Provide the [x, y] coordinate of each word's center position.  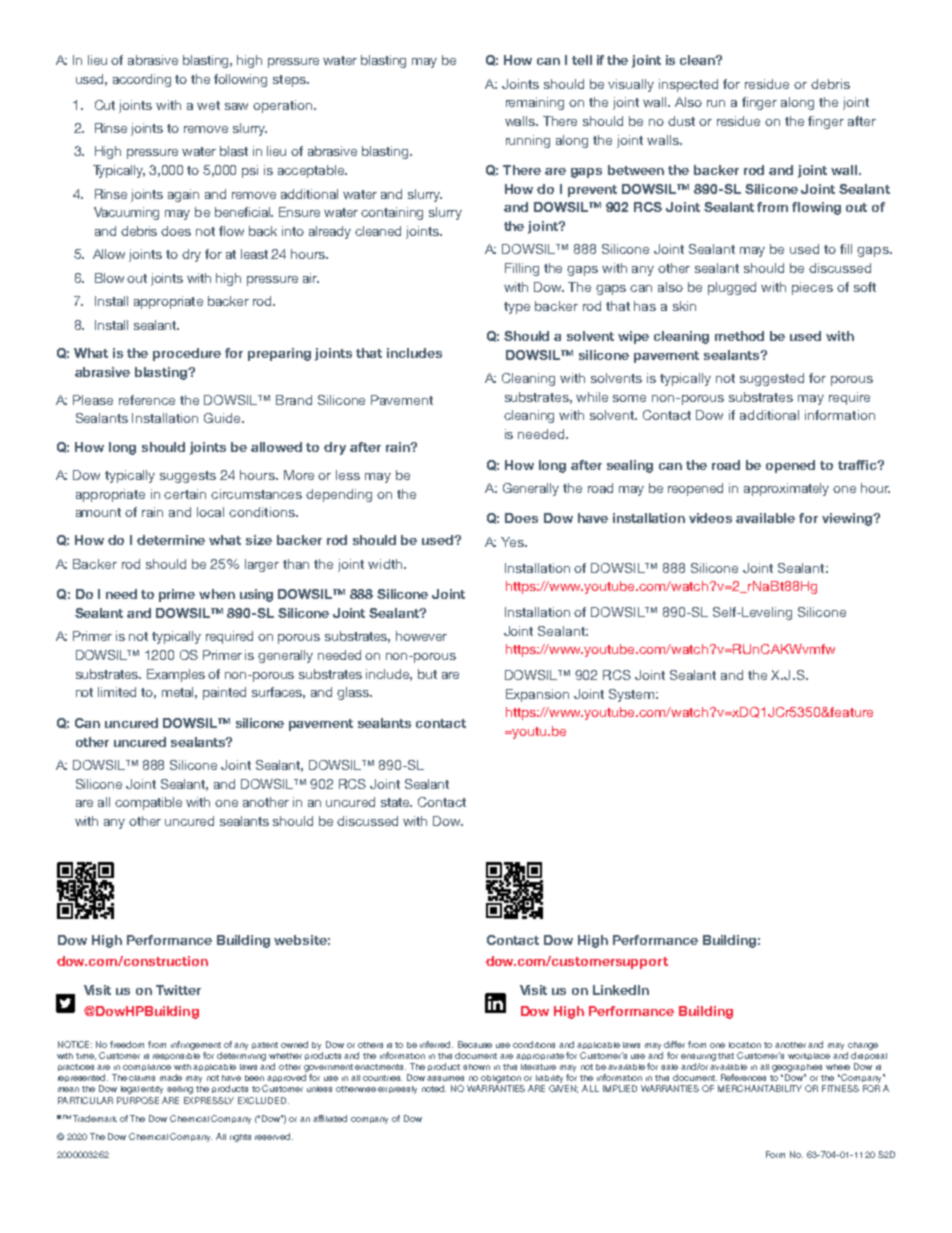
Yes [513, 542]
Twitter [178, 990]
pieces [812, 288]
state [396, 802]
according [142, 80]
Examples [176, 675]
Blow [109, 278]
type [517, 308]
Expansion [537, 695]
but [427, 674]
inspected [688, 85]
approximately [786, 489]
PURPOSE [138, 1100]
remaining [535, 103]
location [745, 1045]
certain [185, 494]
